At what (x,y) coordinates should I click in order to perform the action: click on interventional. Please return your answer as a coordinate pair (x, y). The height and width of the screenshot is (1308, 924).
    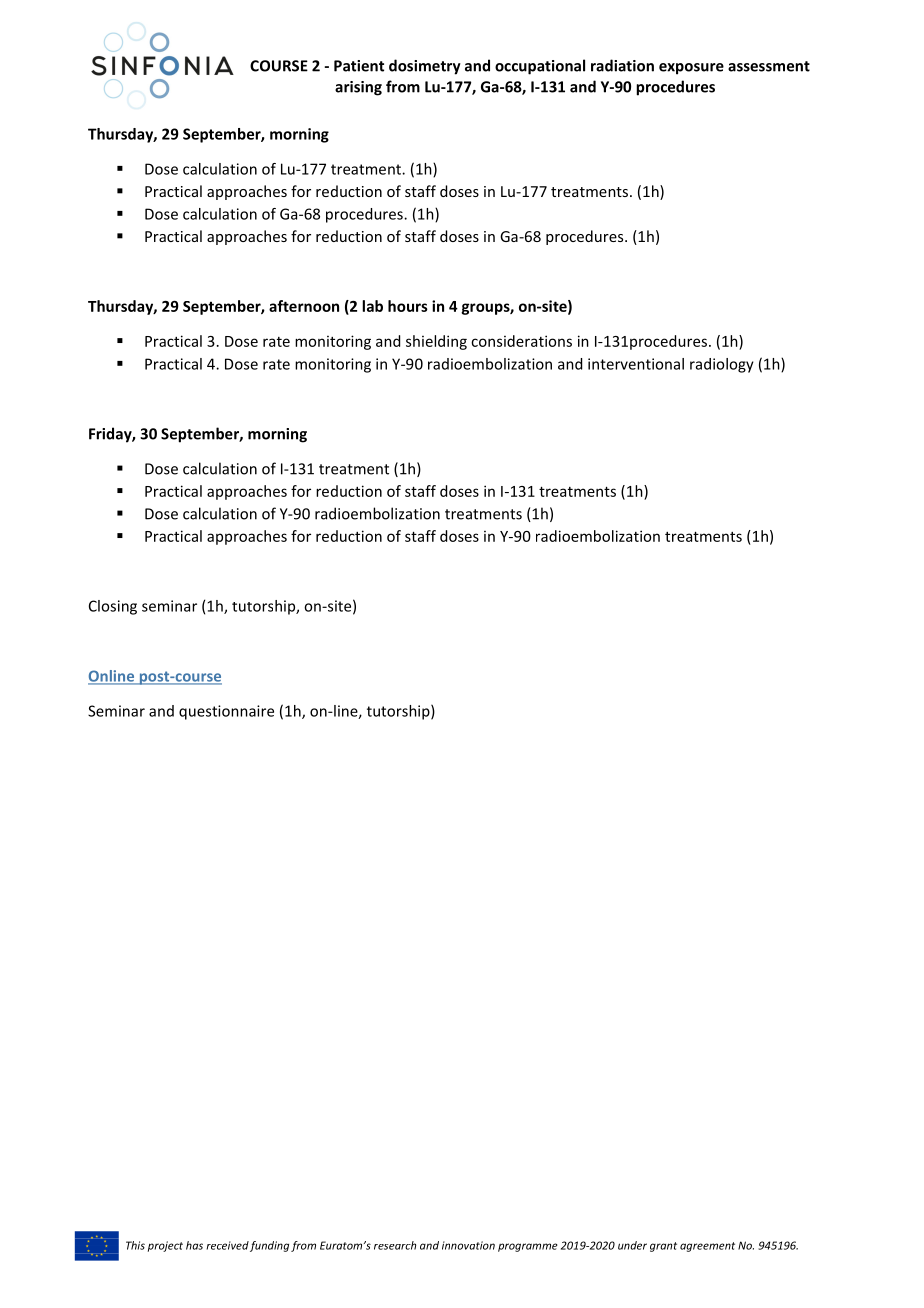
    Looking at the image, I should click on (636, 364).
